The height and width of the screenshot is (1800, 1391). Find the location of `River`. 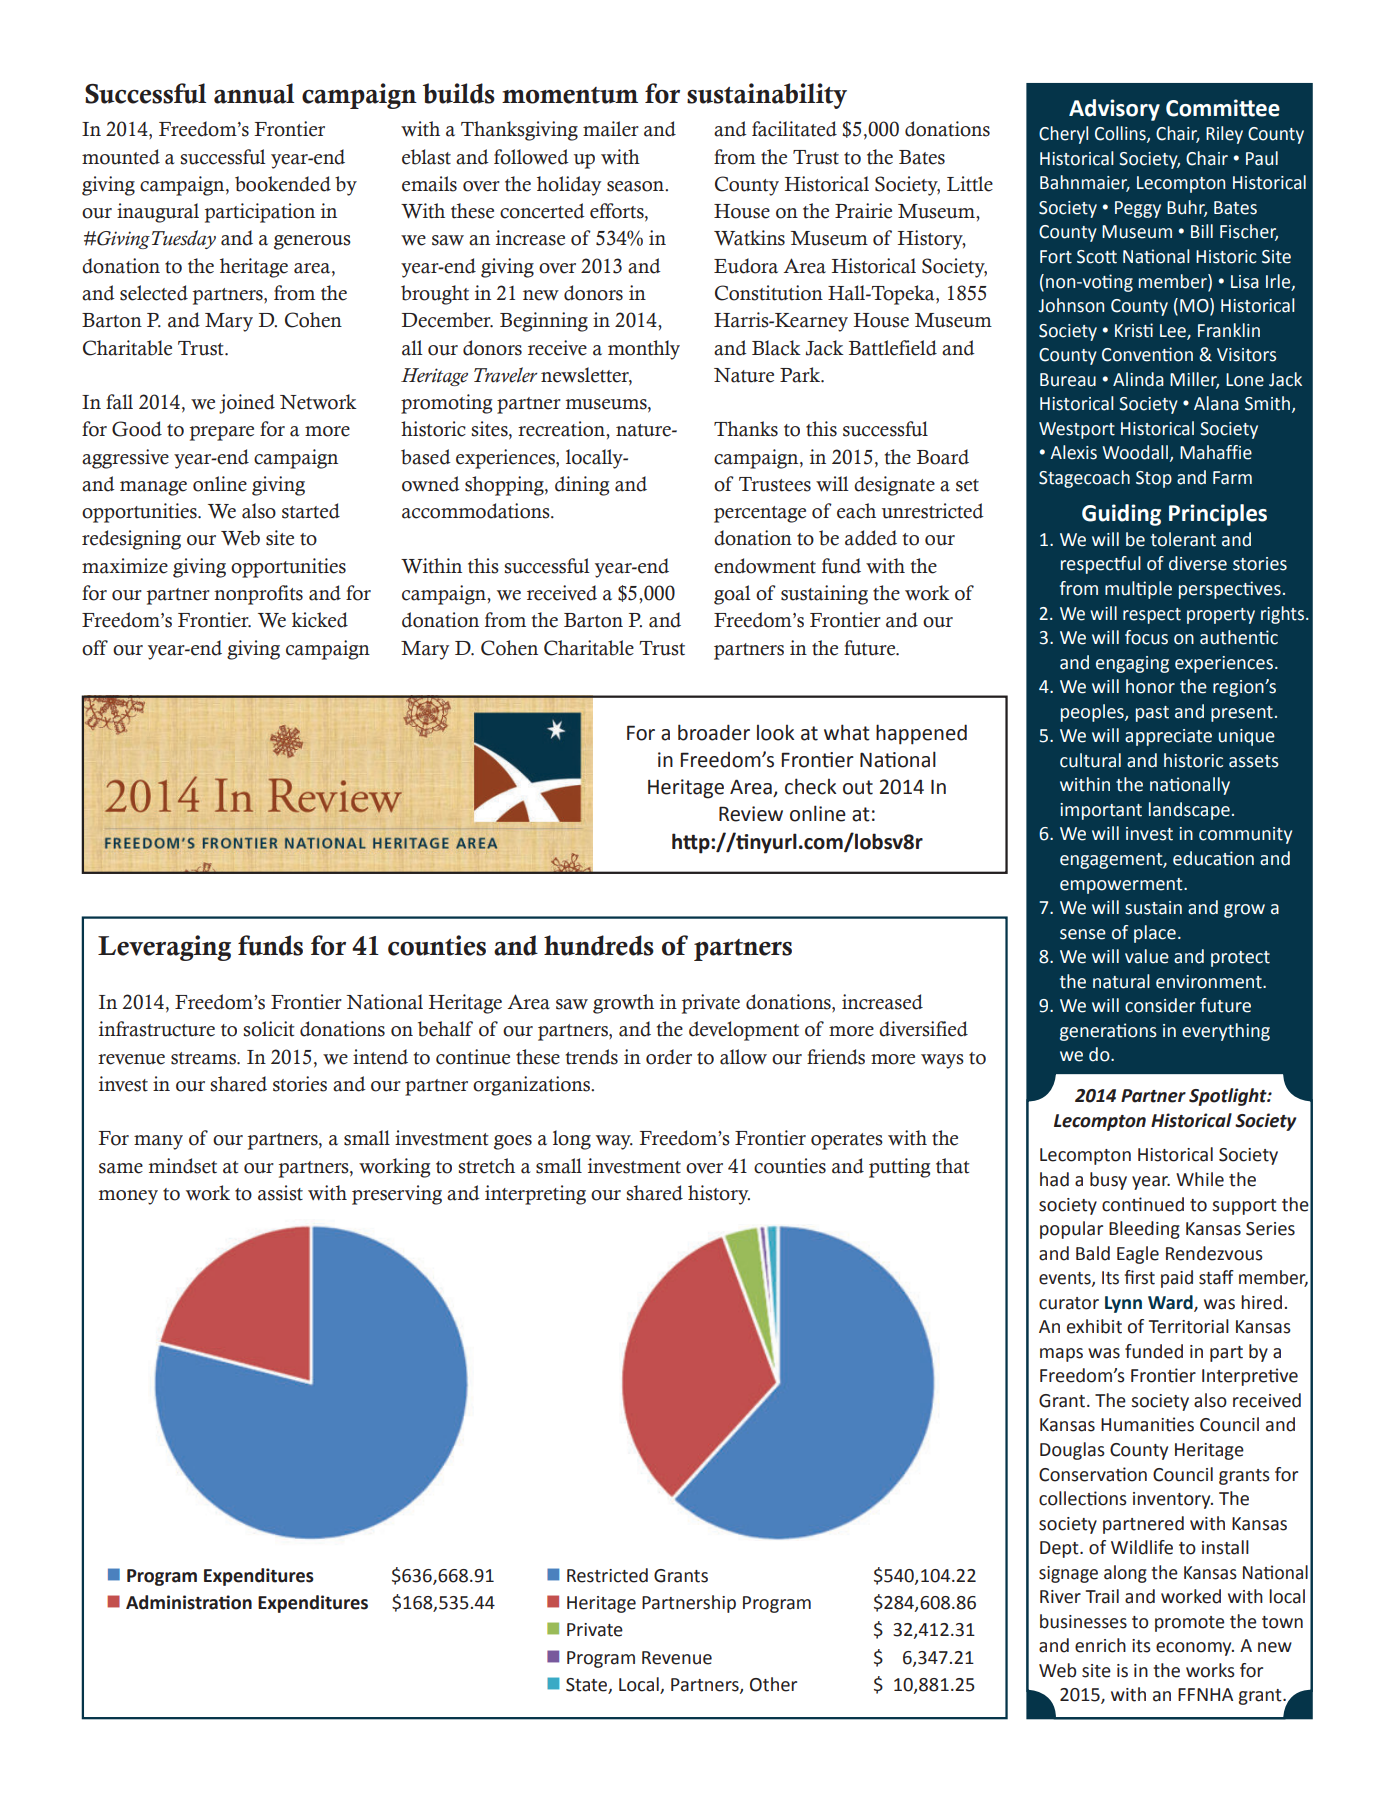

River is located at coordinates (1060, 1597).
